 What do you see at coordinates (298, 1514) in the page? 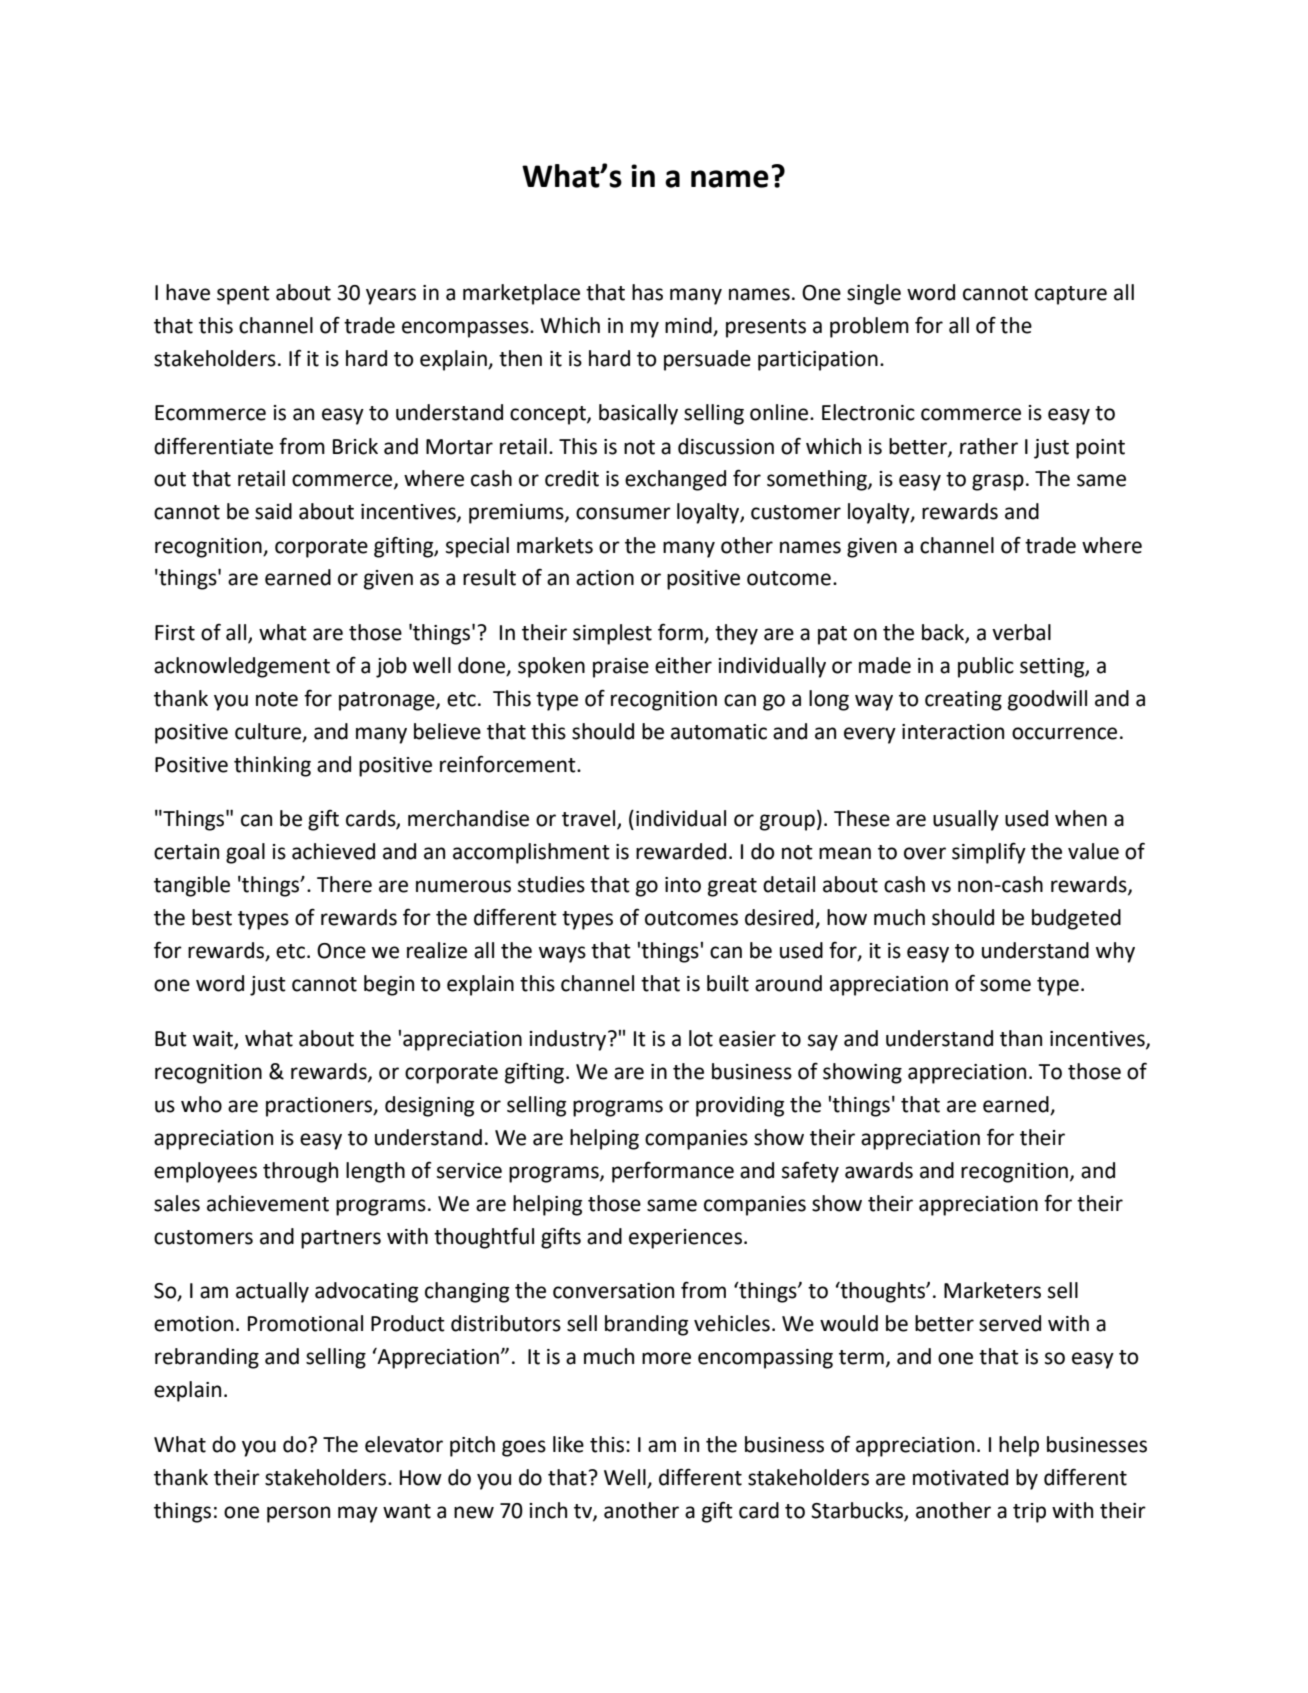
I see `person` at bounding box center [298, 1514].
